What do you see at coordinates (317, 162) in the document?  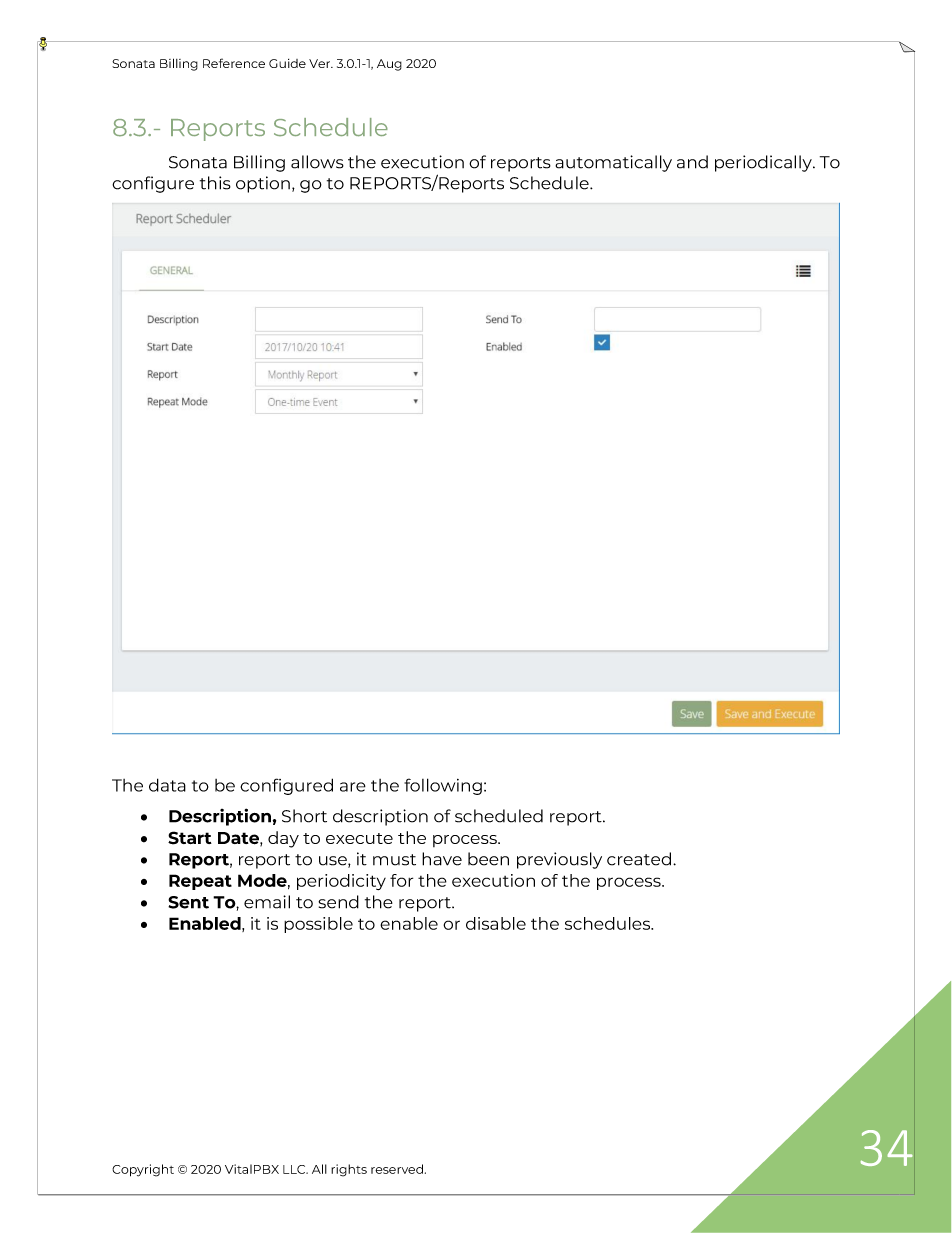 I see `allows` at bounding box center [317, 162].
